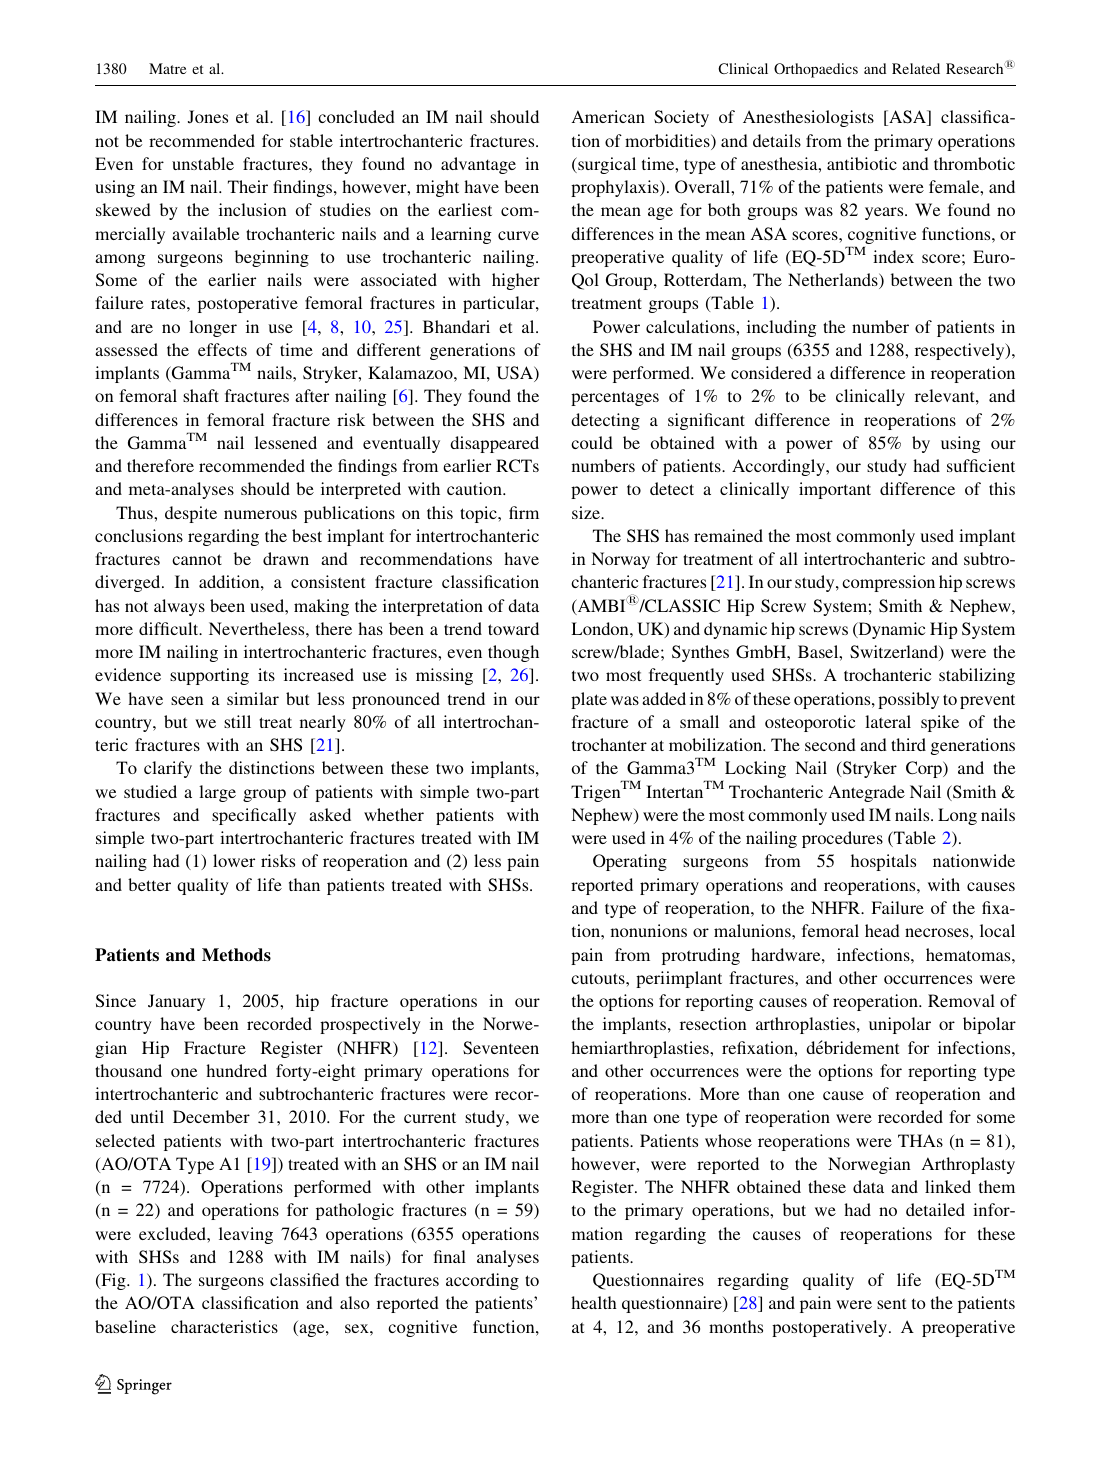  What do you see at coordinates (234, 860) in the page?
I see `lower` at bounding box center [234, 860].
